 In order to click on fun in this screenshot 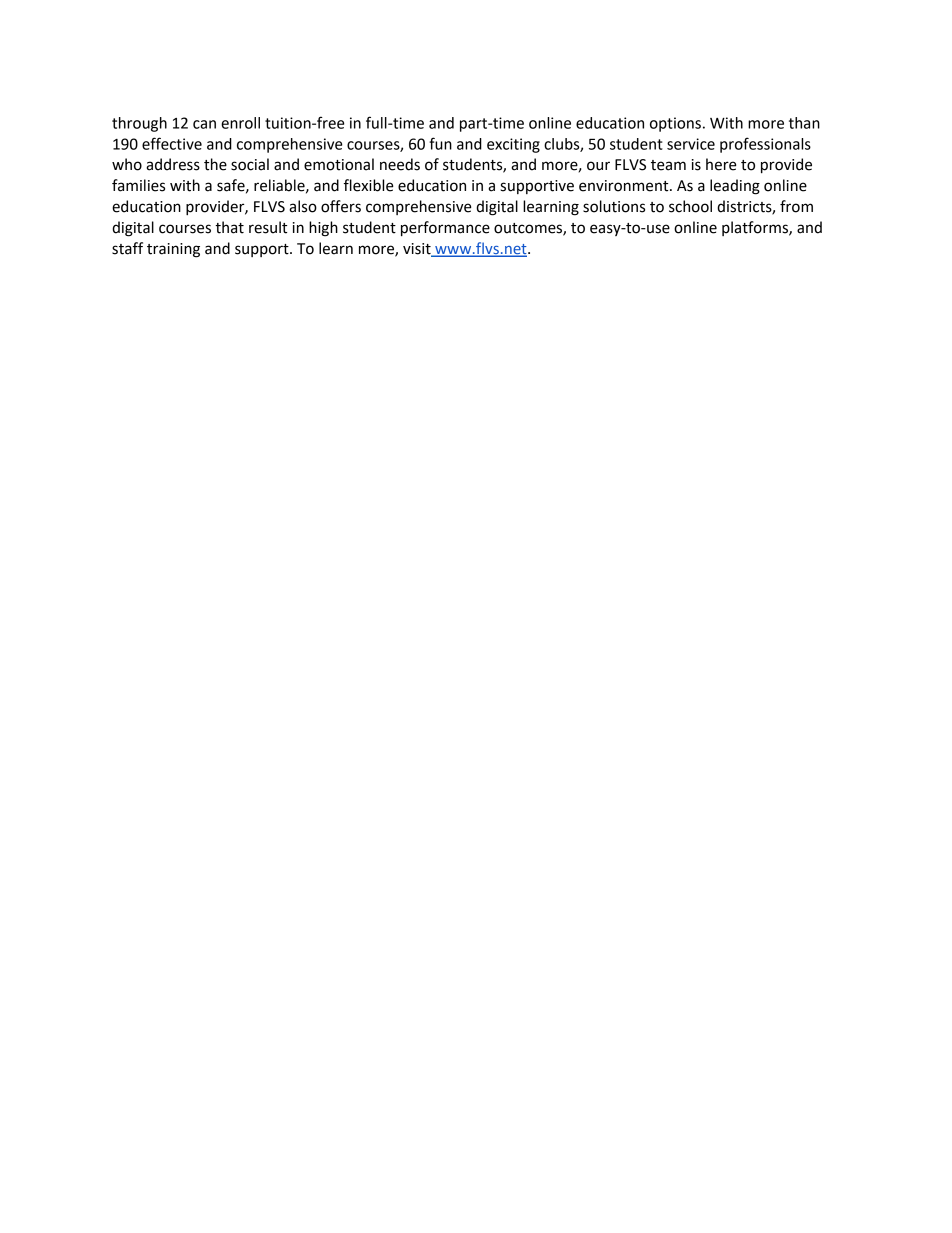, I will do `click(440, 143)`.
